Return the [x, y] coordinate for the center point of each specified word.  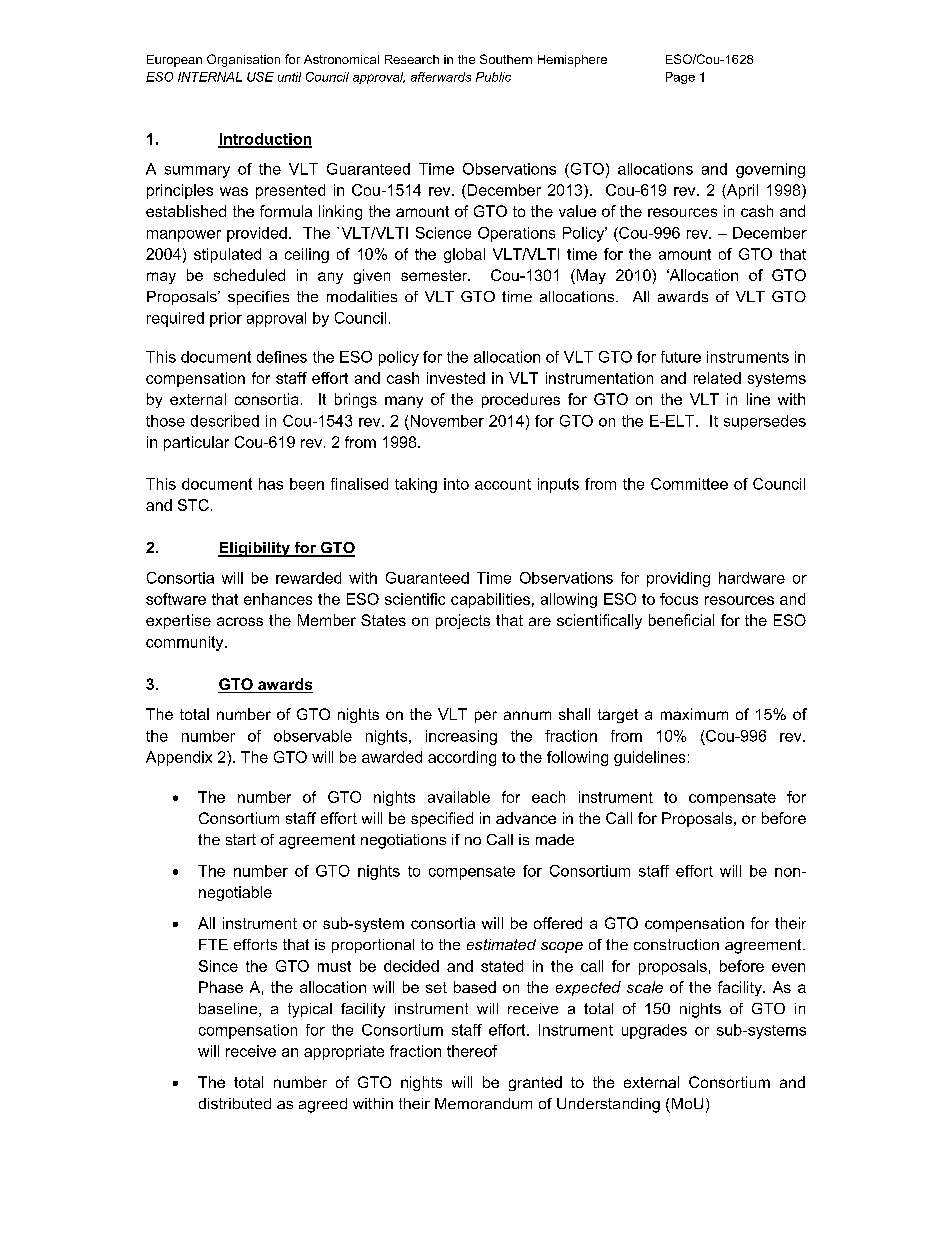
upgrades [654, 1031]
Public [493, 77]
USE [260, 77]
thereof [472, 1051]
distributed [235, 1103]
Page [680, 78]
